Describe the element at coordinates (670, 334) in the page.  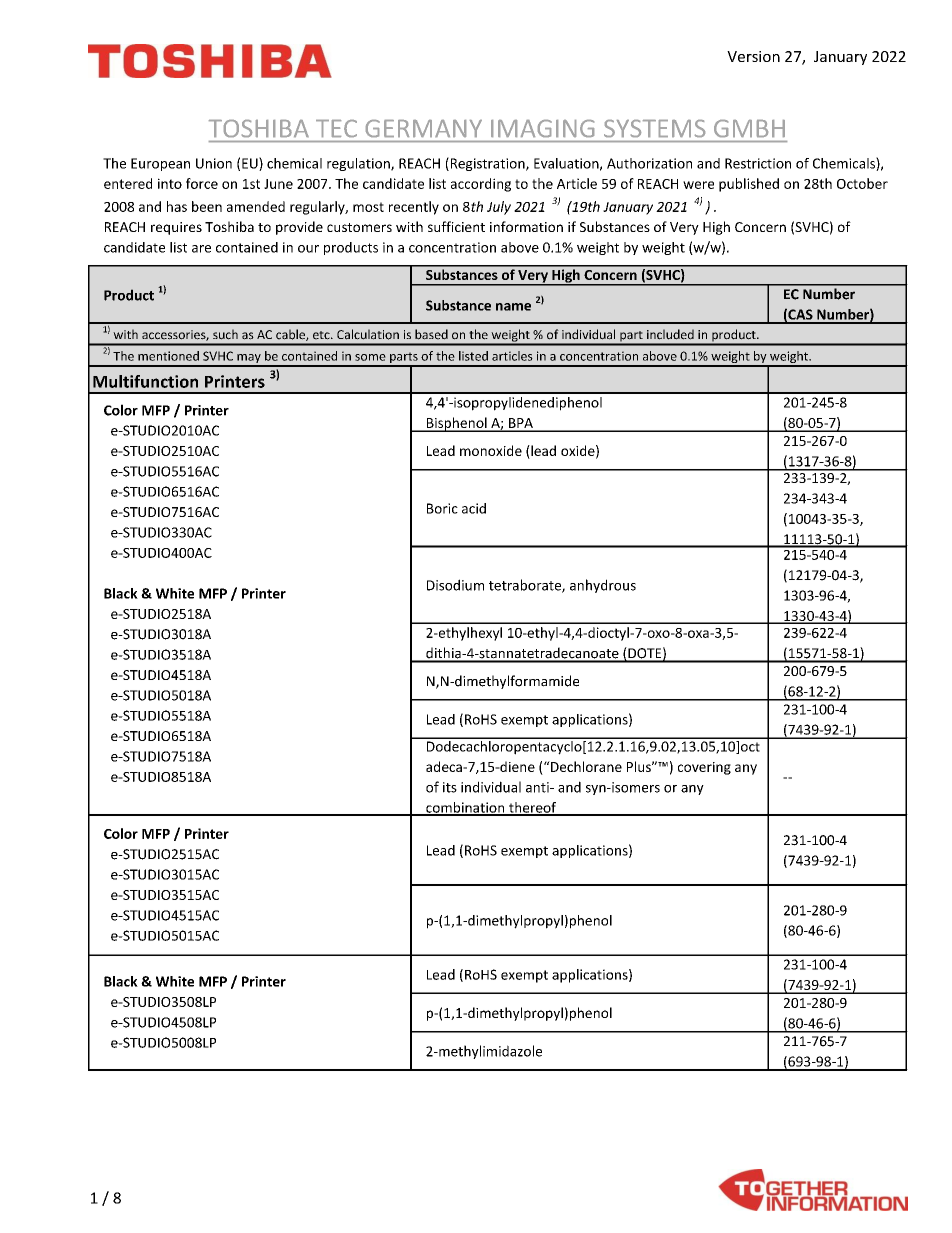
I see `included` at that location.
